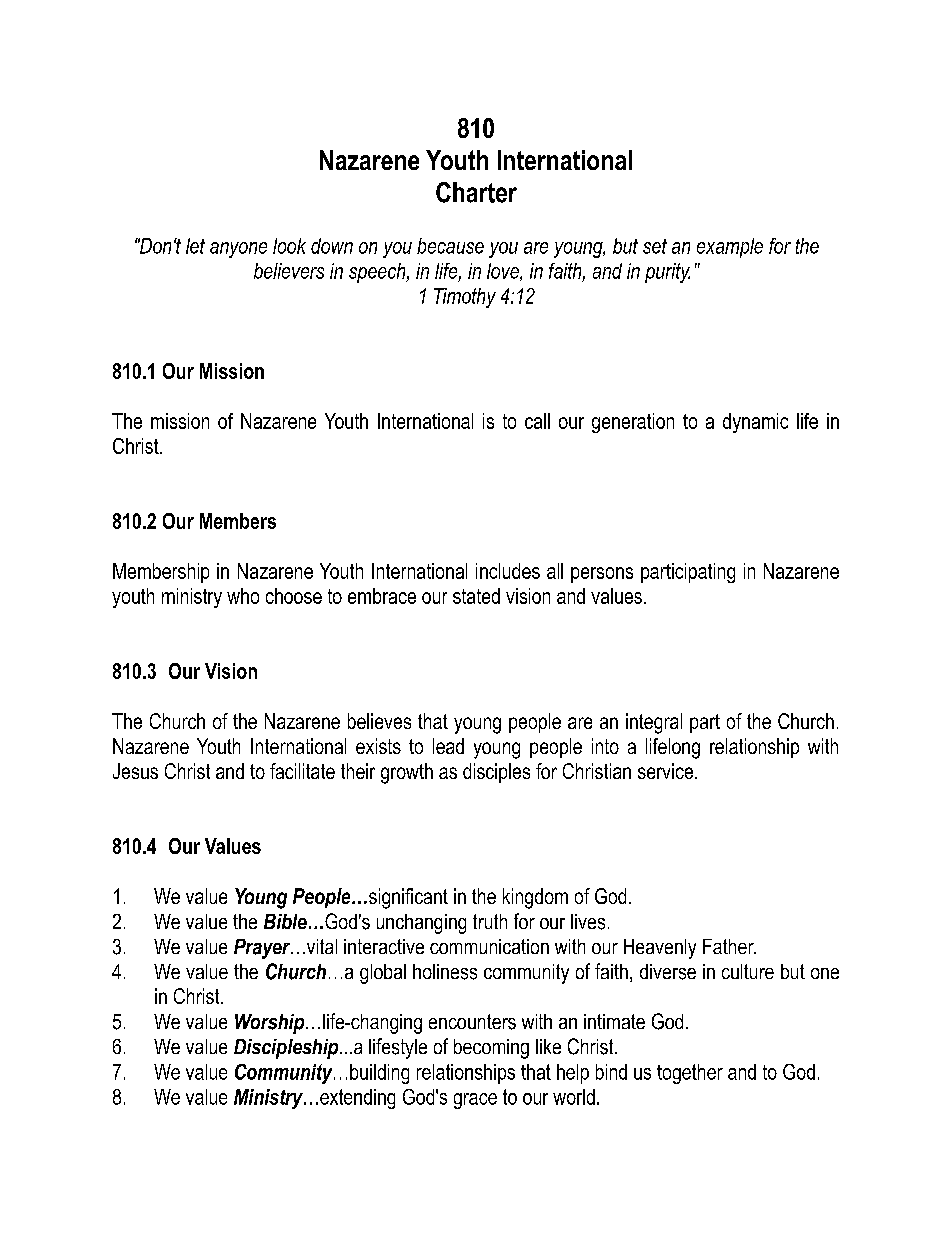 This screenshot has width=952, height=1233. What do you see at coordinates (633, 423) in the screenshot?
I see `generation` at bounding box center [633, 423].
